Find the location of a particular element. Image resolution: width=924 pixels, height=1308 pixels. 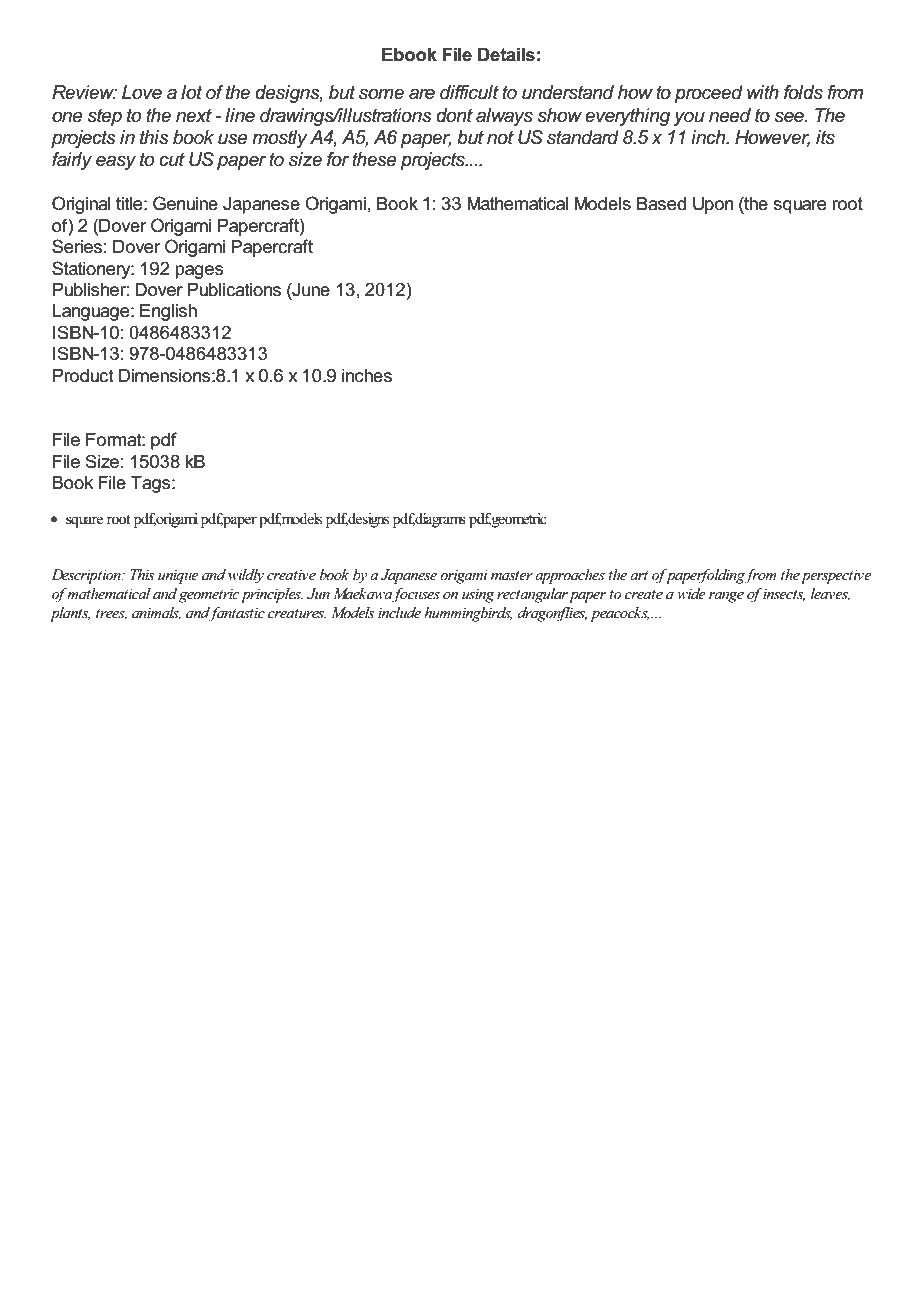

perspective is located at coordinates (836, 577).
